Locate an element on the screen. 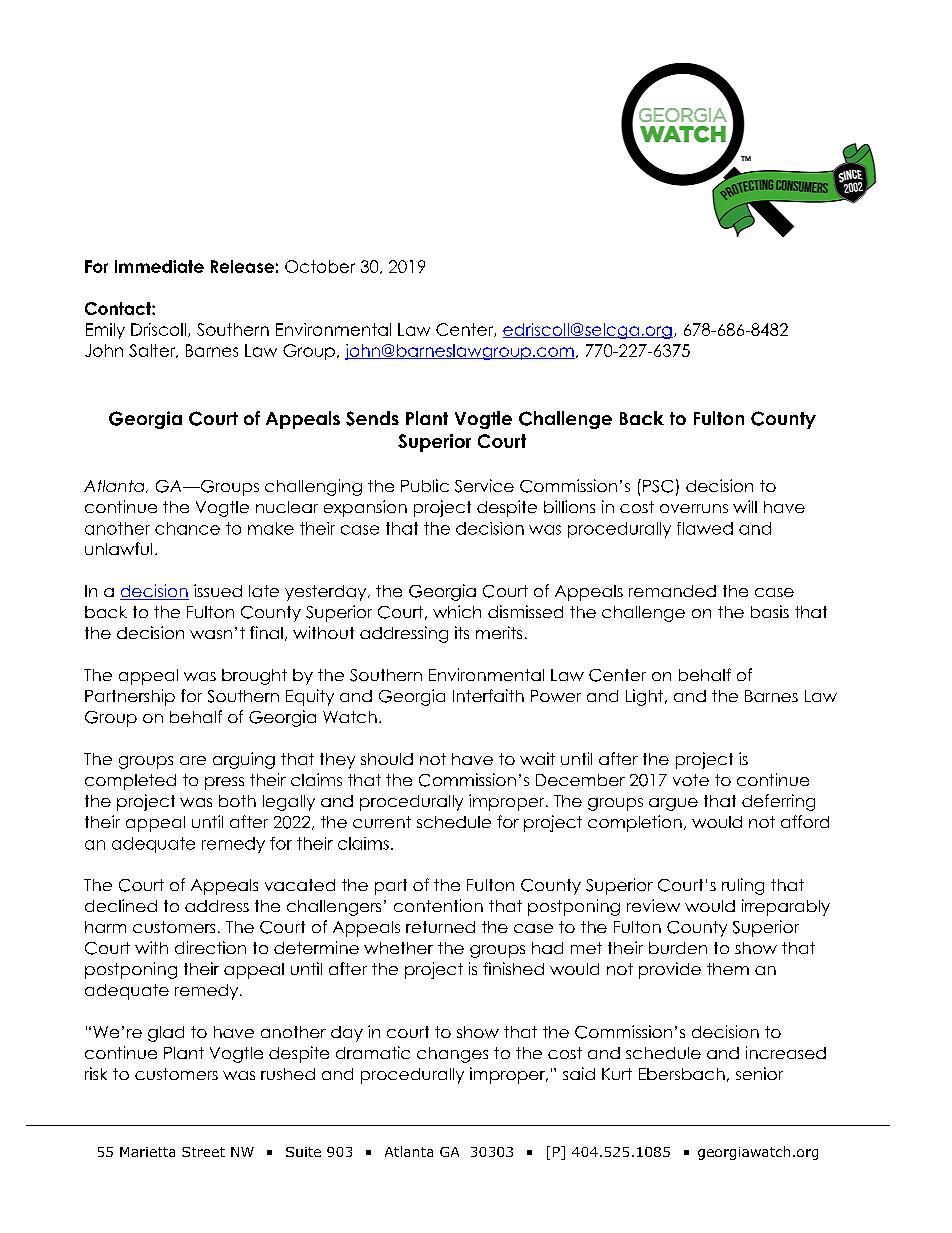  October is located at coordinates (320, 266).
